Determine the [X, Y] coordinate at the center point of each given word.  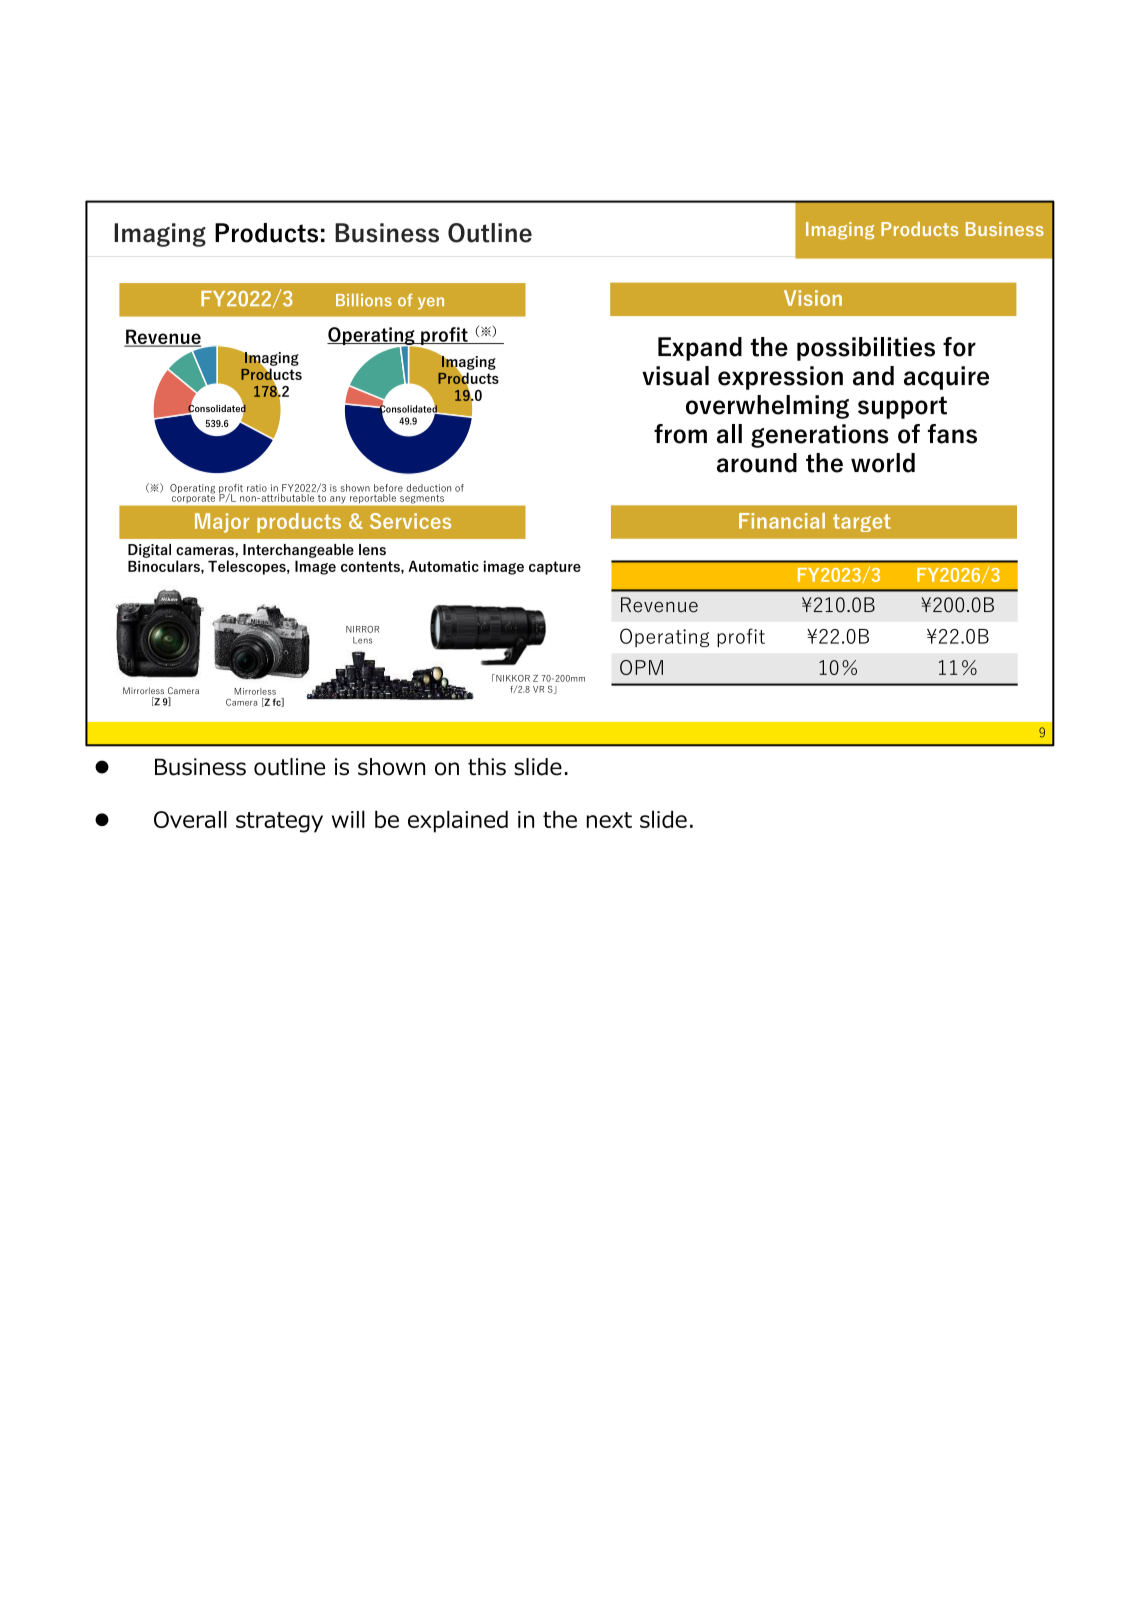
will [348, 819]
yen [431, 303]
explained [458, 821]
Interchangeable [298, 551]
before [388, 488]
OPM [641, 667]
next [609, 820]
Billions [364, 300]
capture [555, 568]
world [883, 463]
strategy [279, 822]
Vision [813, 298]
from [680, 434]
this [487, 767]
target [862, 523]
